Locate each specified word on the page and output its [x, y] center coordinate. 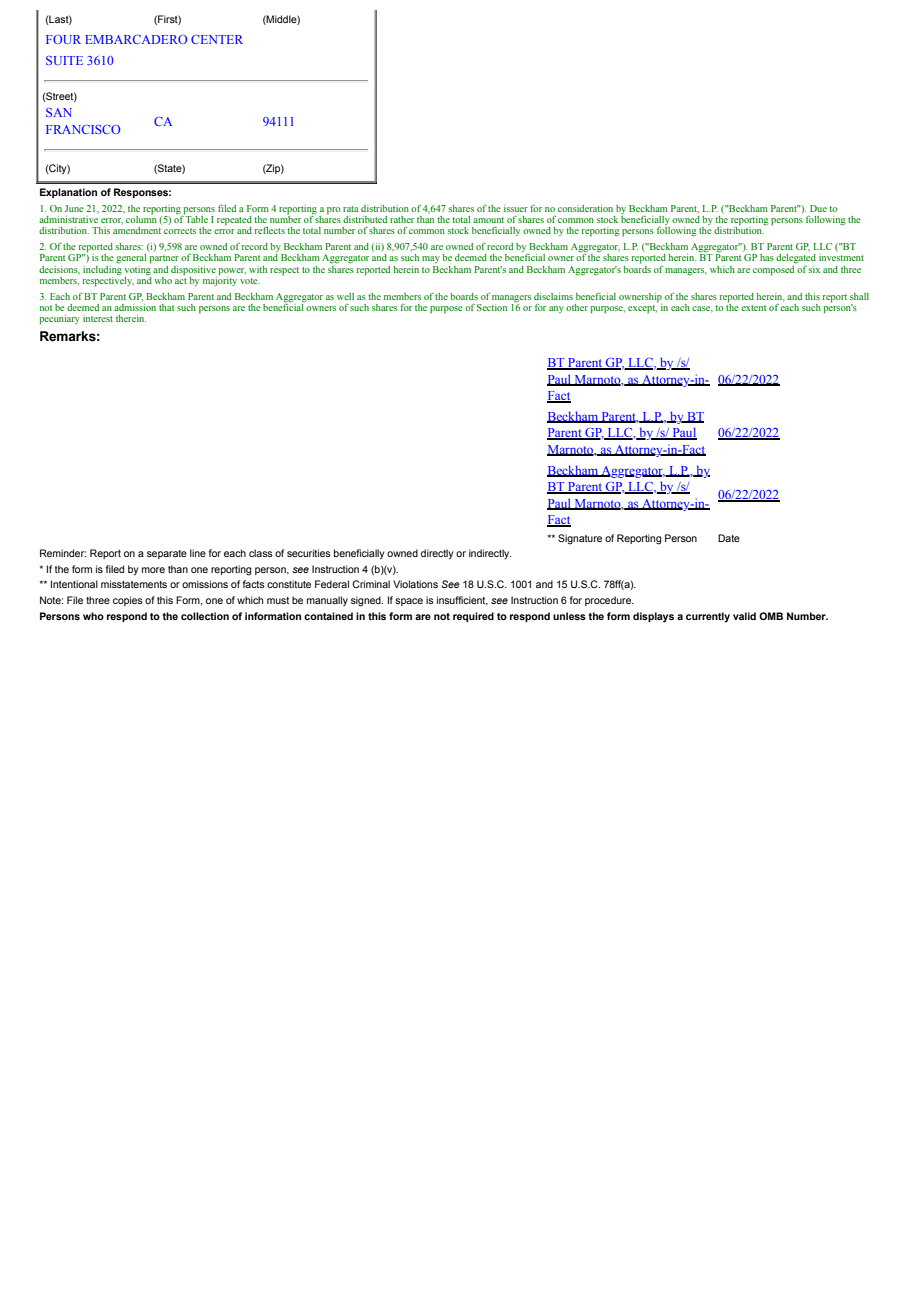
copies [128, 601]
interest [98, 318]
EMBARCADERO [136, 39]
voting [138, 269]
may [431, 259]
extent [754, 308]
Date [729, 538]
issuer [516, 208]
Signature [580, 539]
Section [492, 307]
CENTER [217, 39]
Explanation [68, 193]
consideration [585, 208]
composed [775, 269]
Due [818, 208]
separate [167, 554]
